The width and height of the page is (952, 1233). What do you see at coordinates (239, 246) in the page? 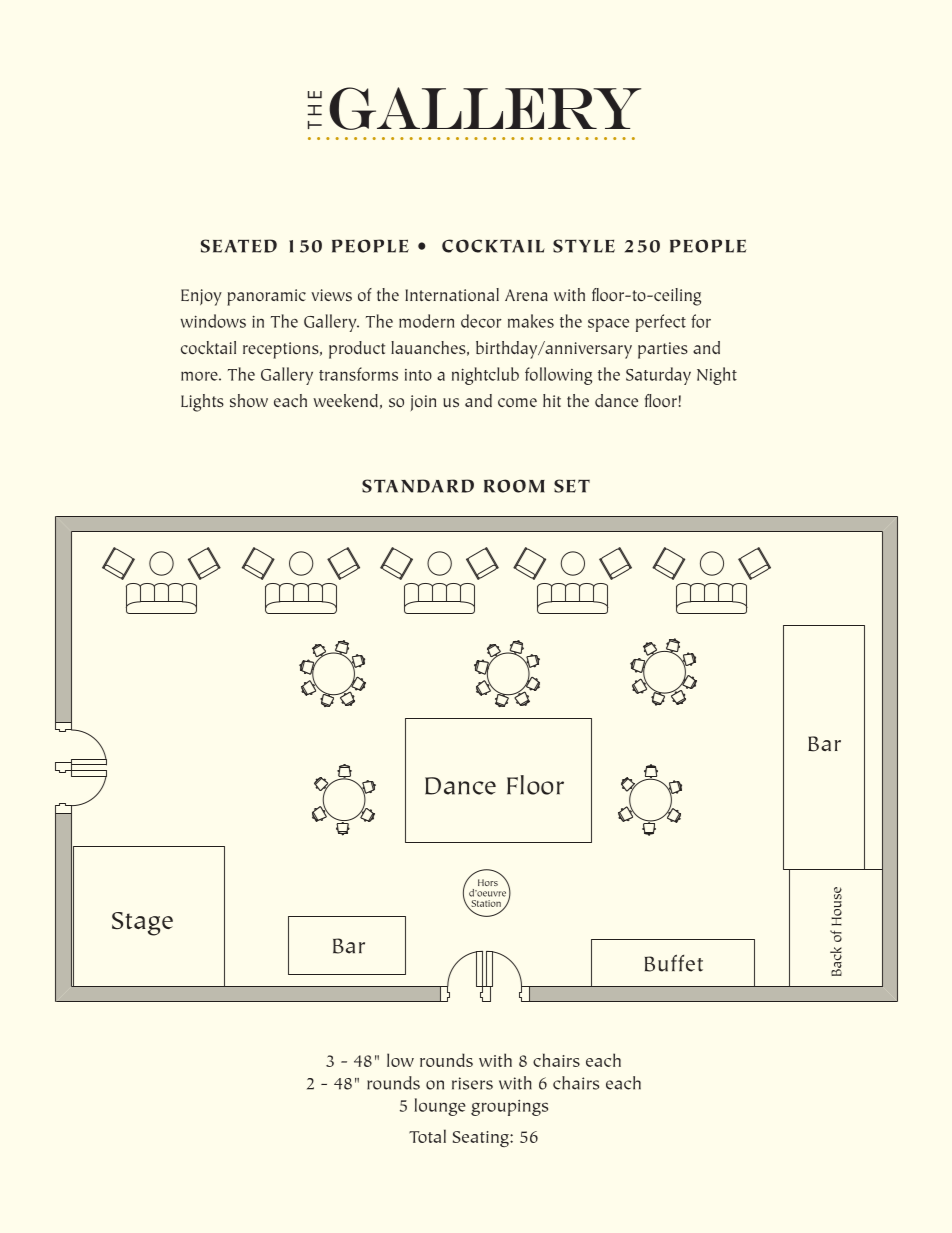
I see `SEATED` at bounding box center [239, 246].
